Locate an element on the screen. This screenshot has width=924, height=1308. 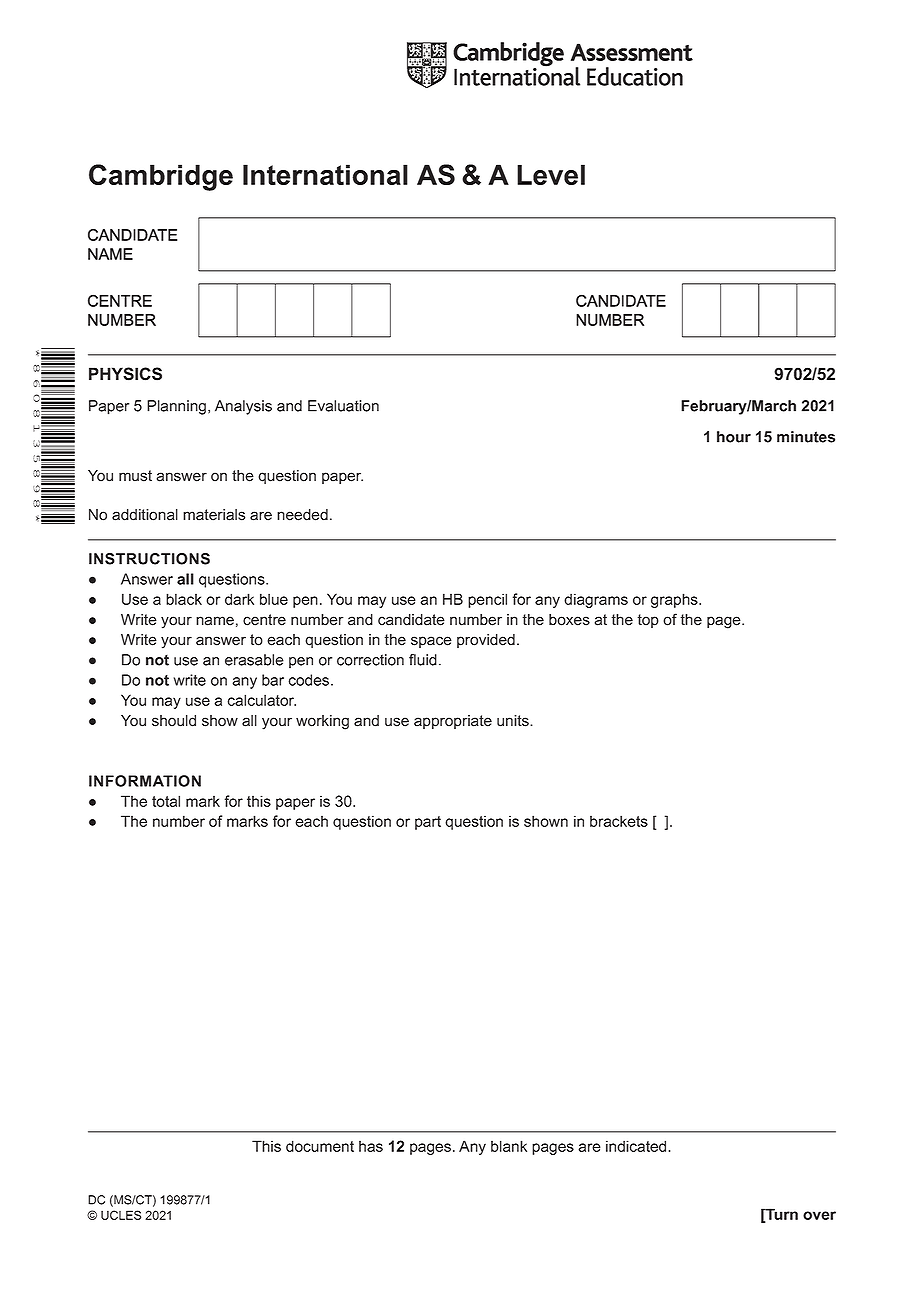
document is located at coordinates (320, 1146).
